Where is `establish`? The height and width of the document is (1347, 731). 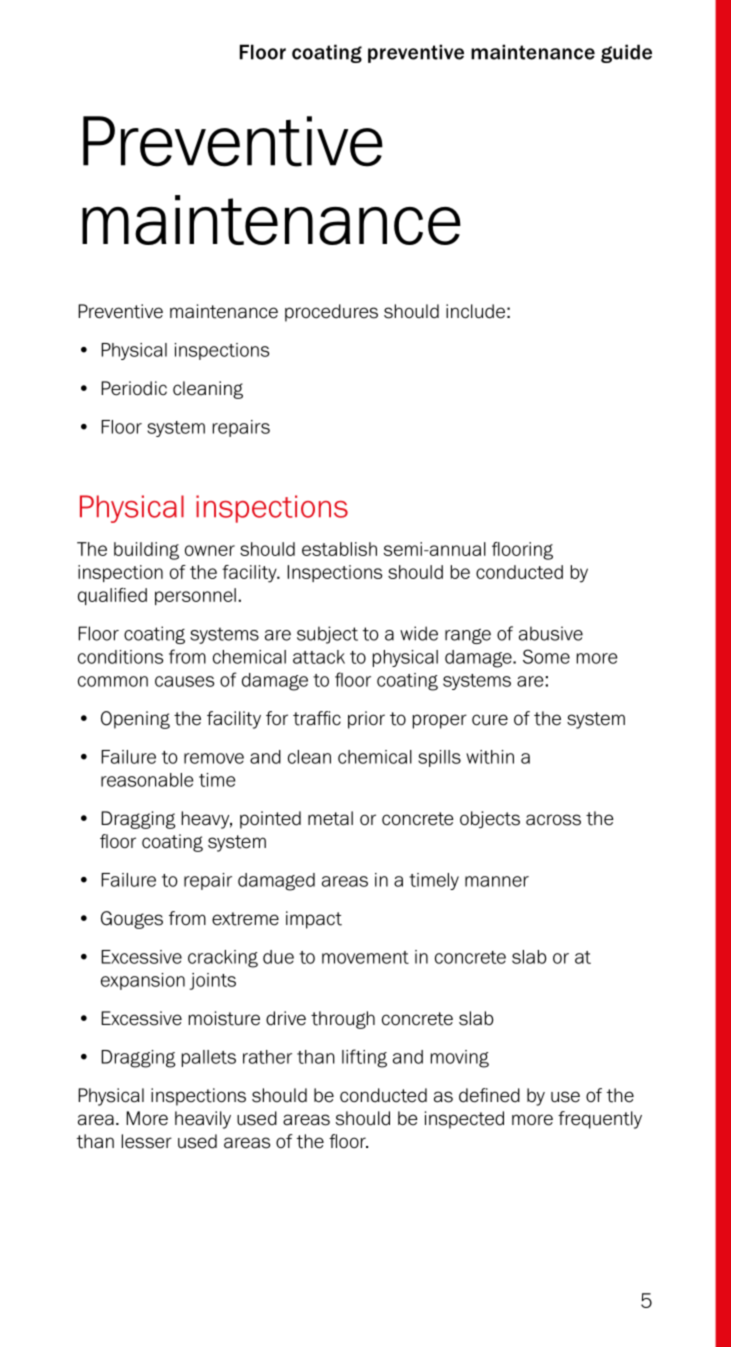
establish is located at coordinates (339, 549).
